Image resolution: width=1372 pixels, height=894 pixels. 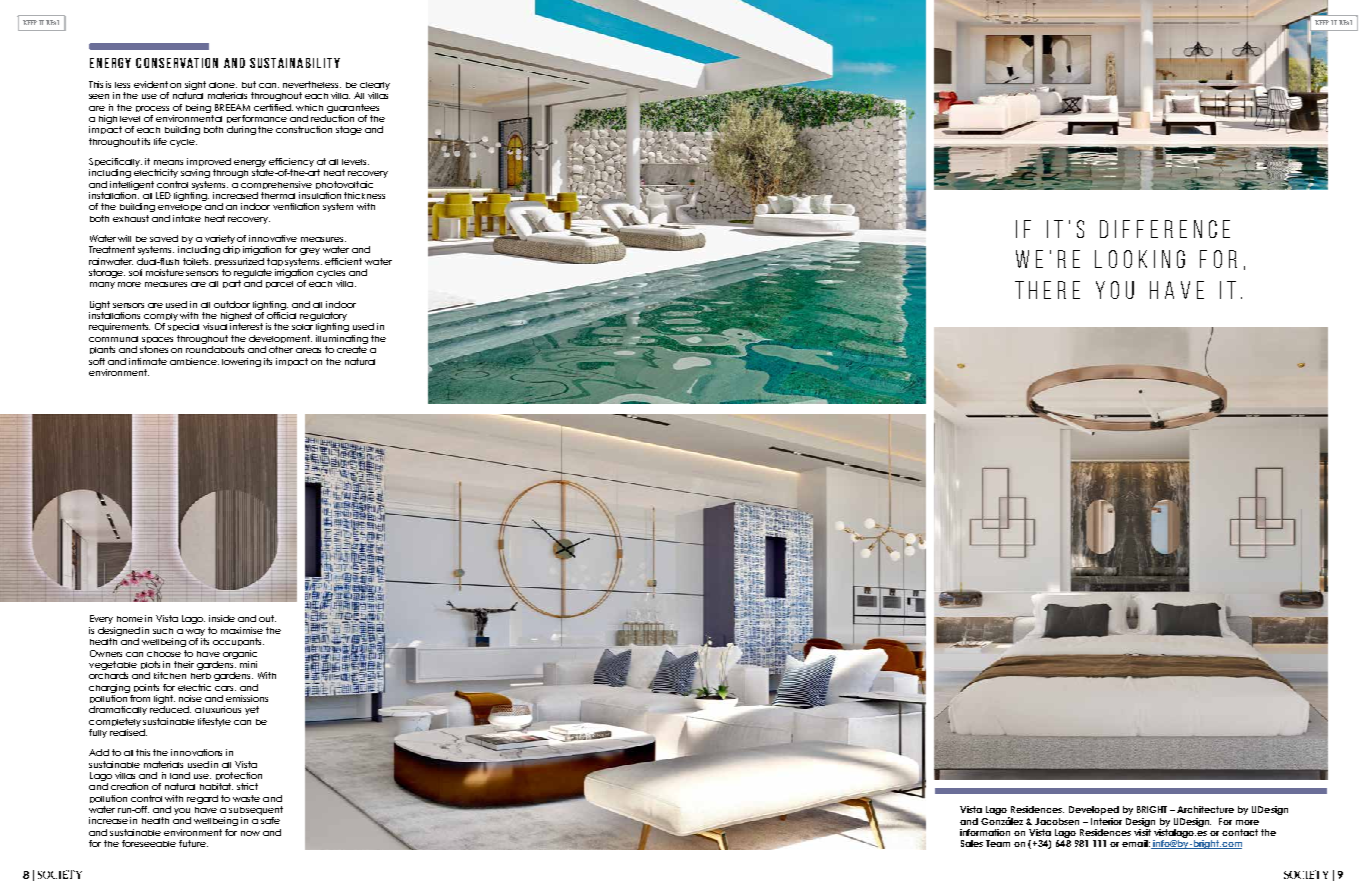 What do you see at coordinates (353, 108) in the screenshot?
I see `guarantees` at bounding box center [353, 108].
